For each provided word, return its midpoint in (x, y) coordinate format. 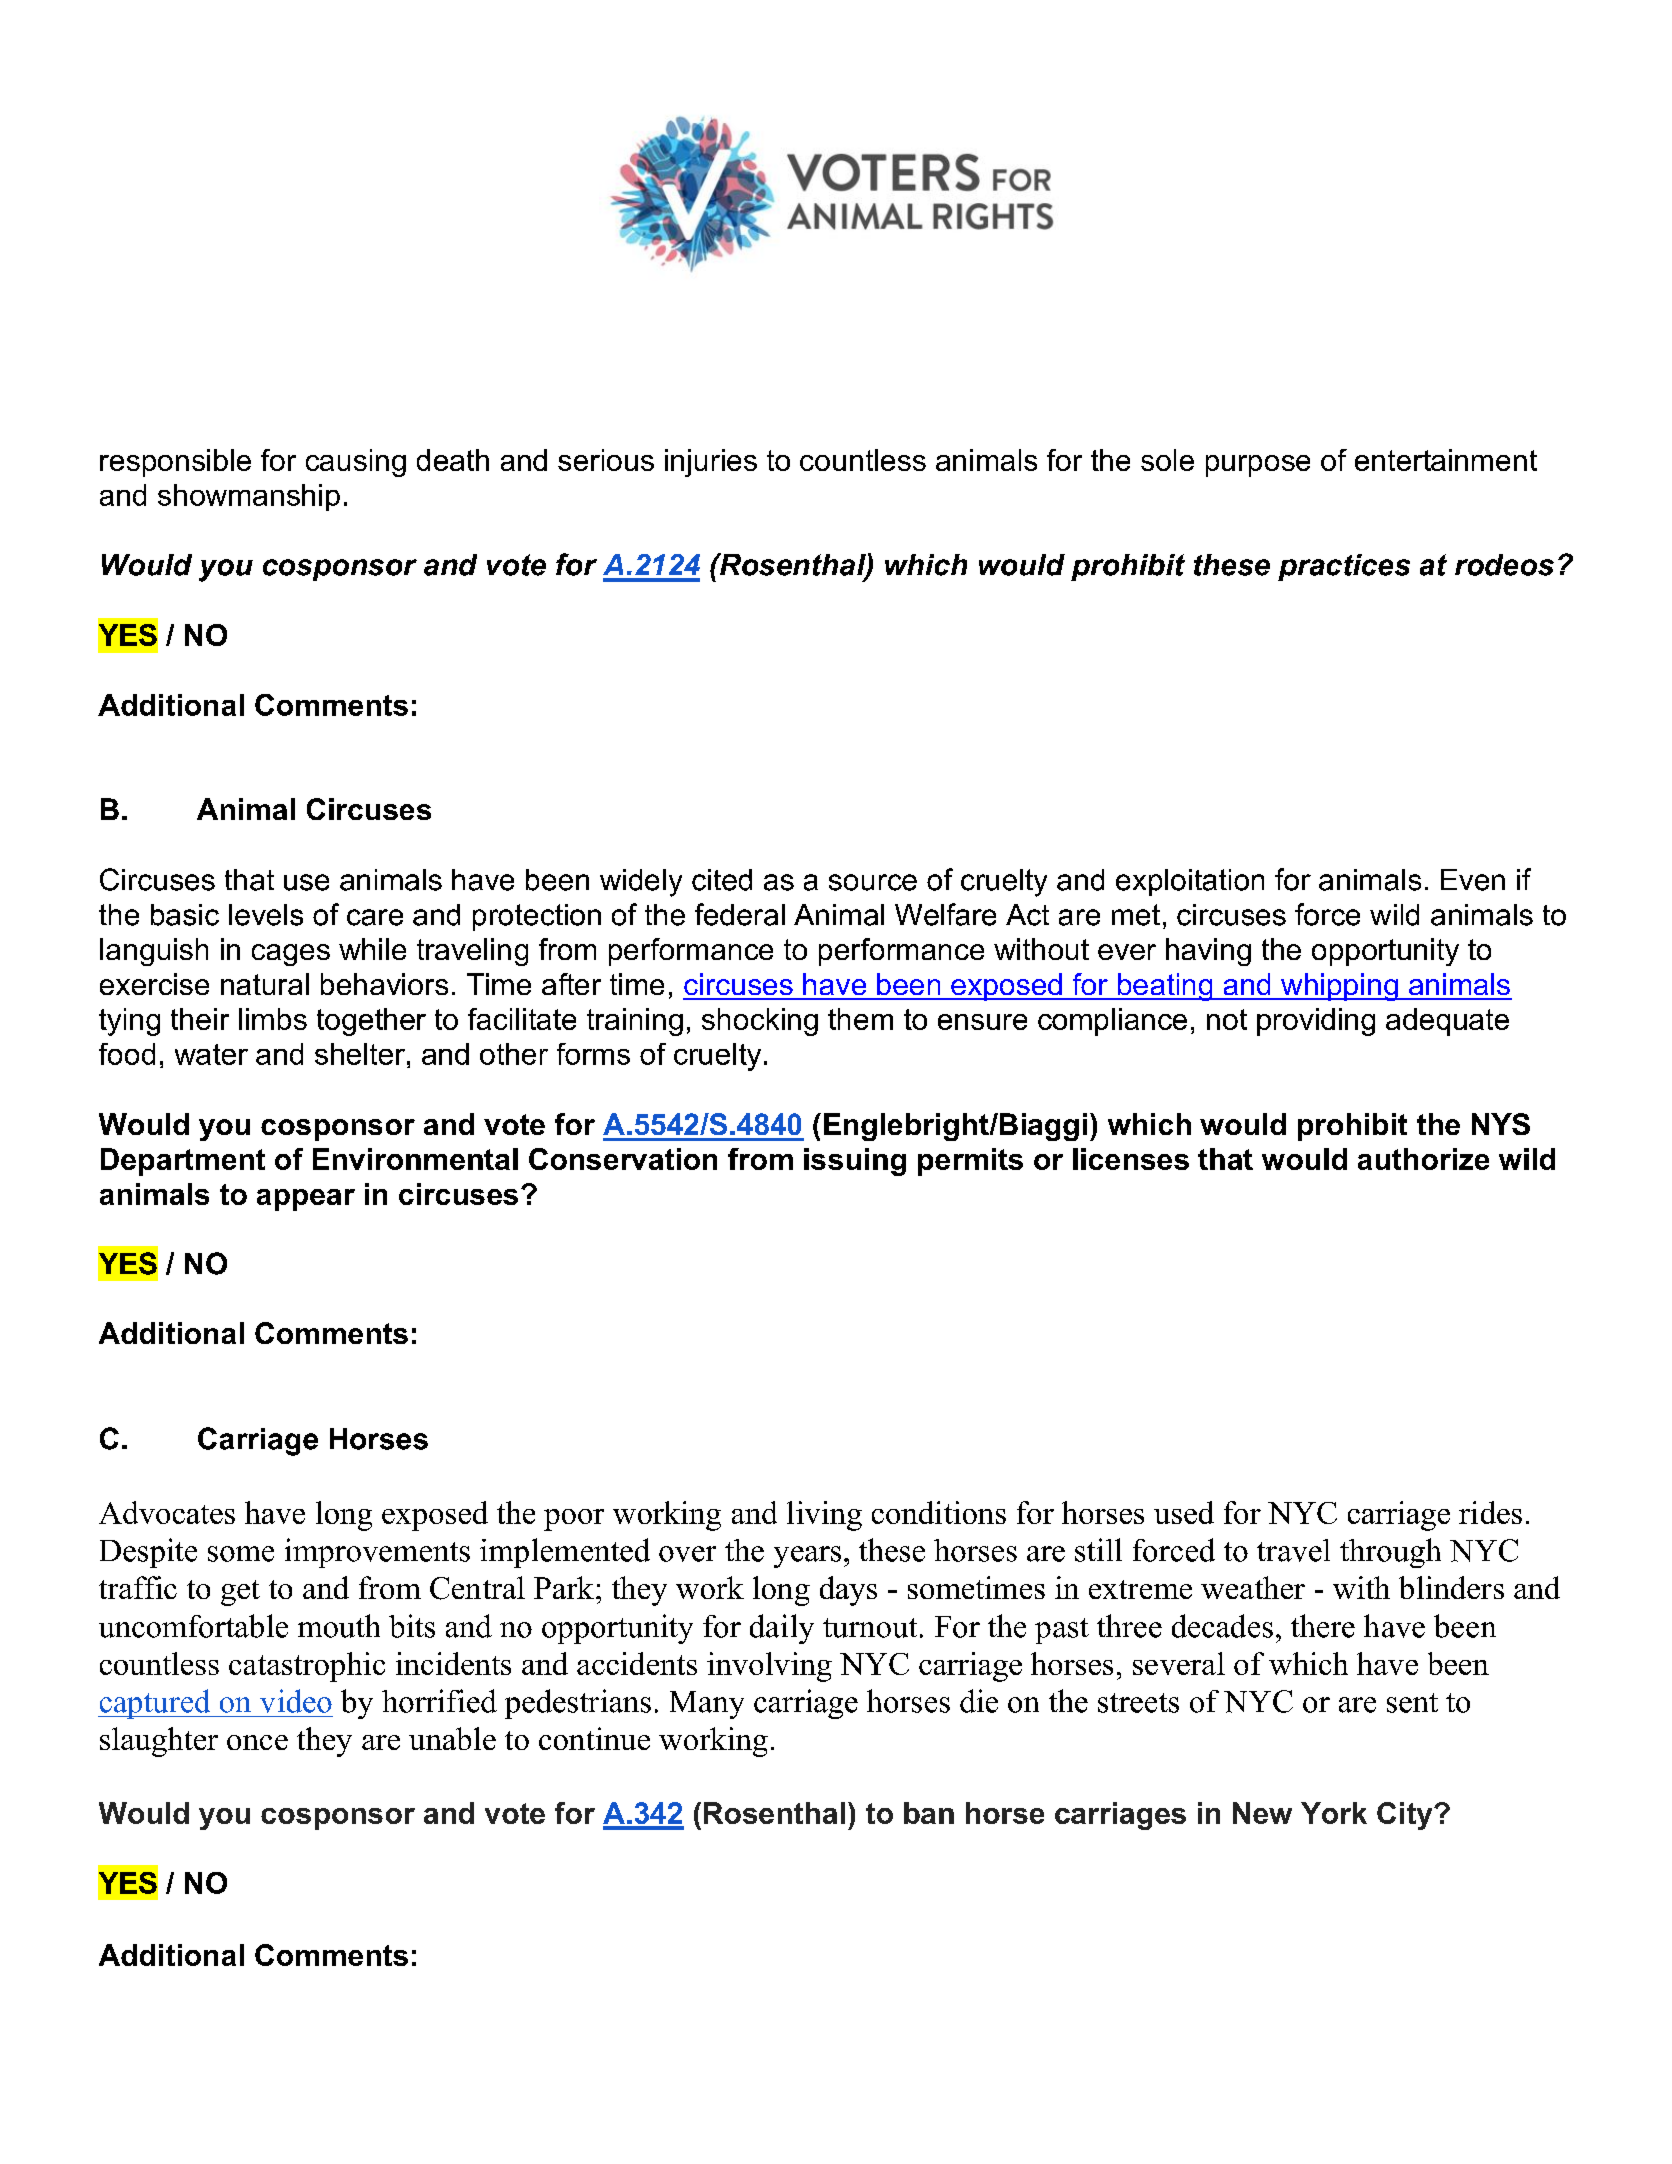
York (1334, 1813)
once (257, 1742)
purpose (1258, 466)
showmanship (249, 497)
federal (740, 914)
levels (266, 915)
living (824, 1516)
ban (929, 1813)
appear (306, 1200)
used (1184, 1512)
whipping (1339, 987)
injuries (711, 463)
